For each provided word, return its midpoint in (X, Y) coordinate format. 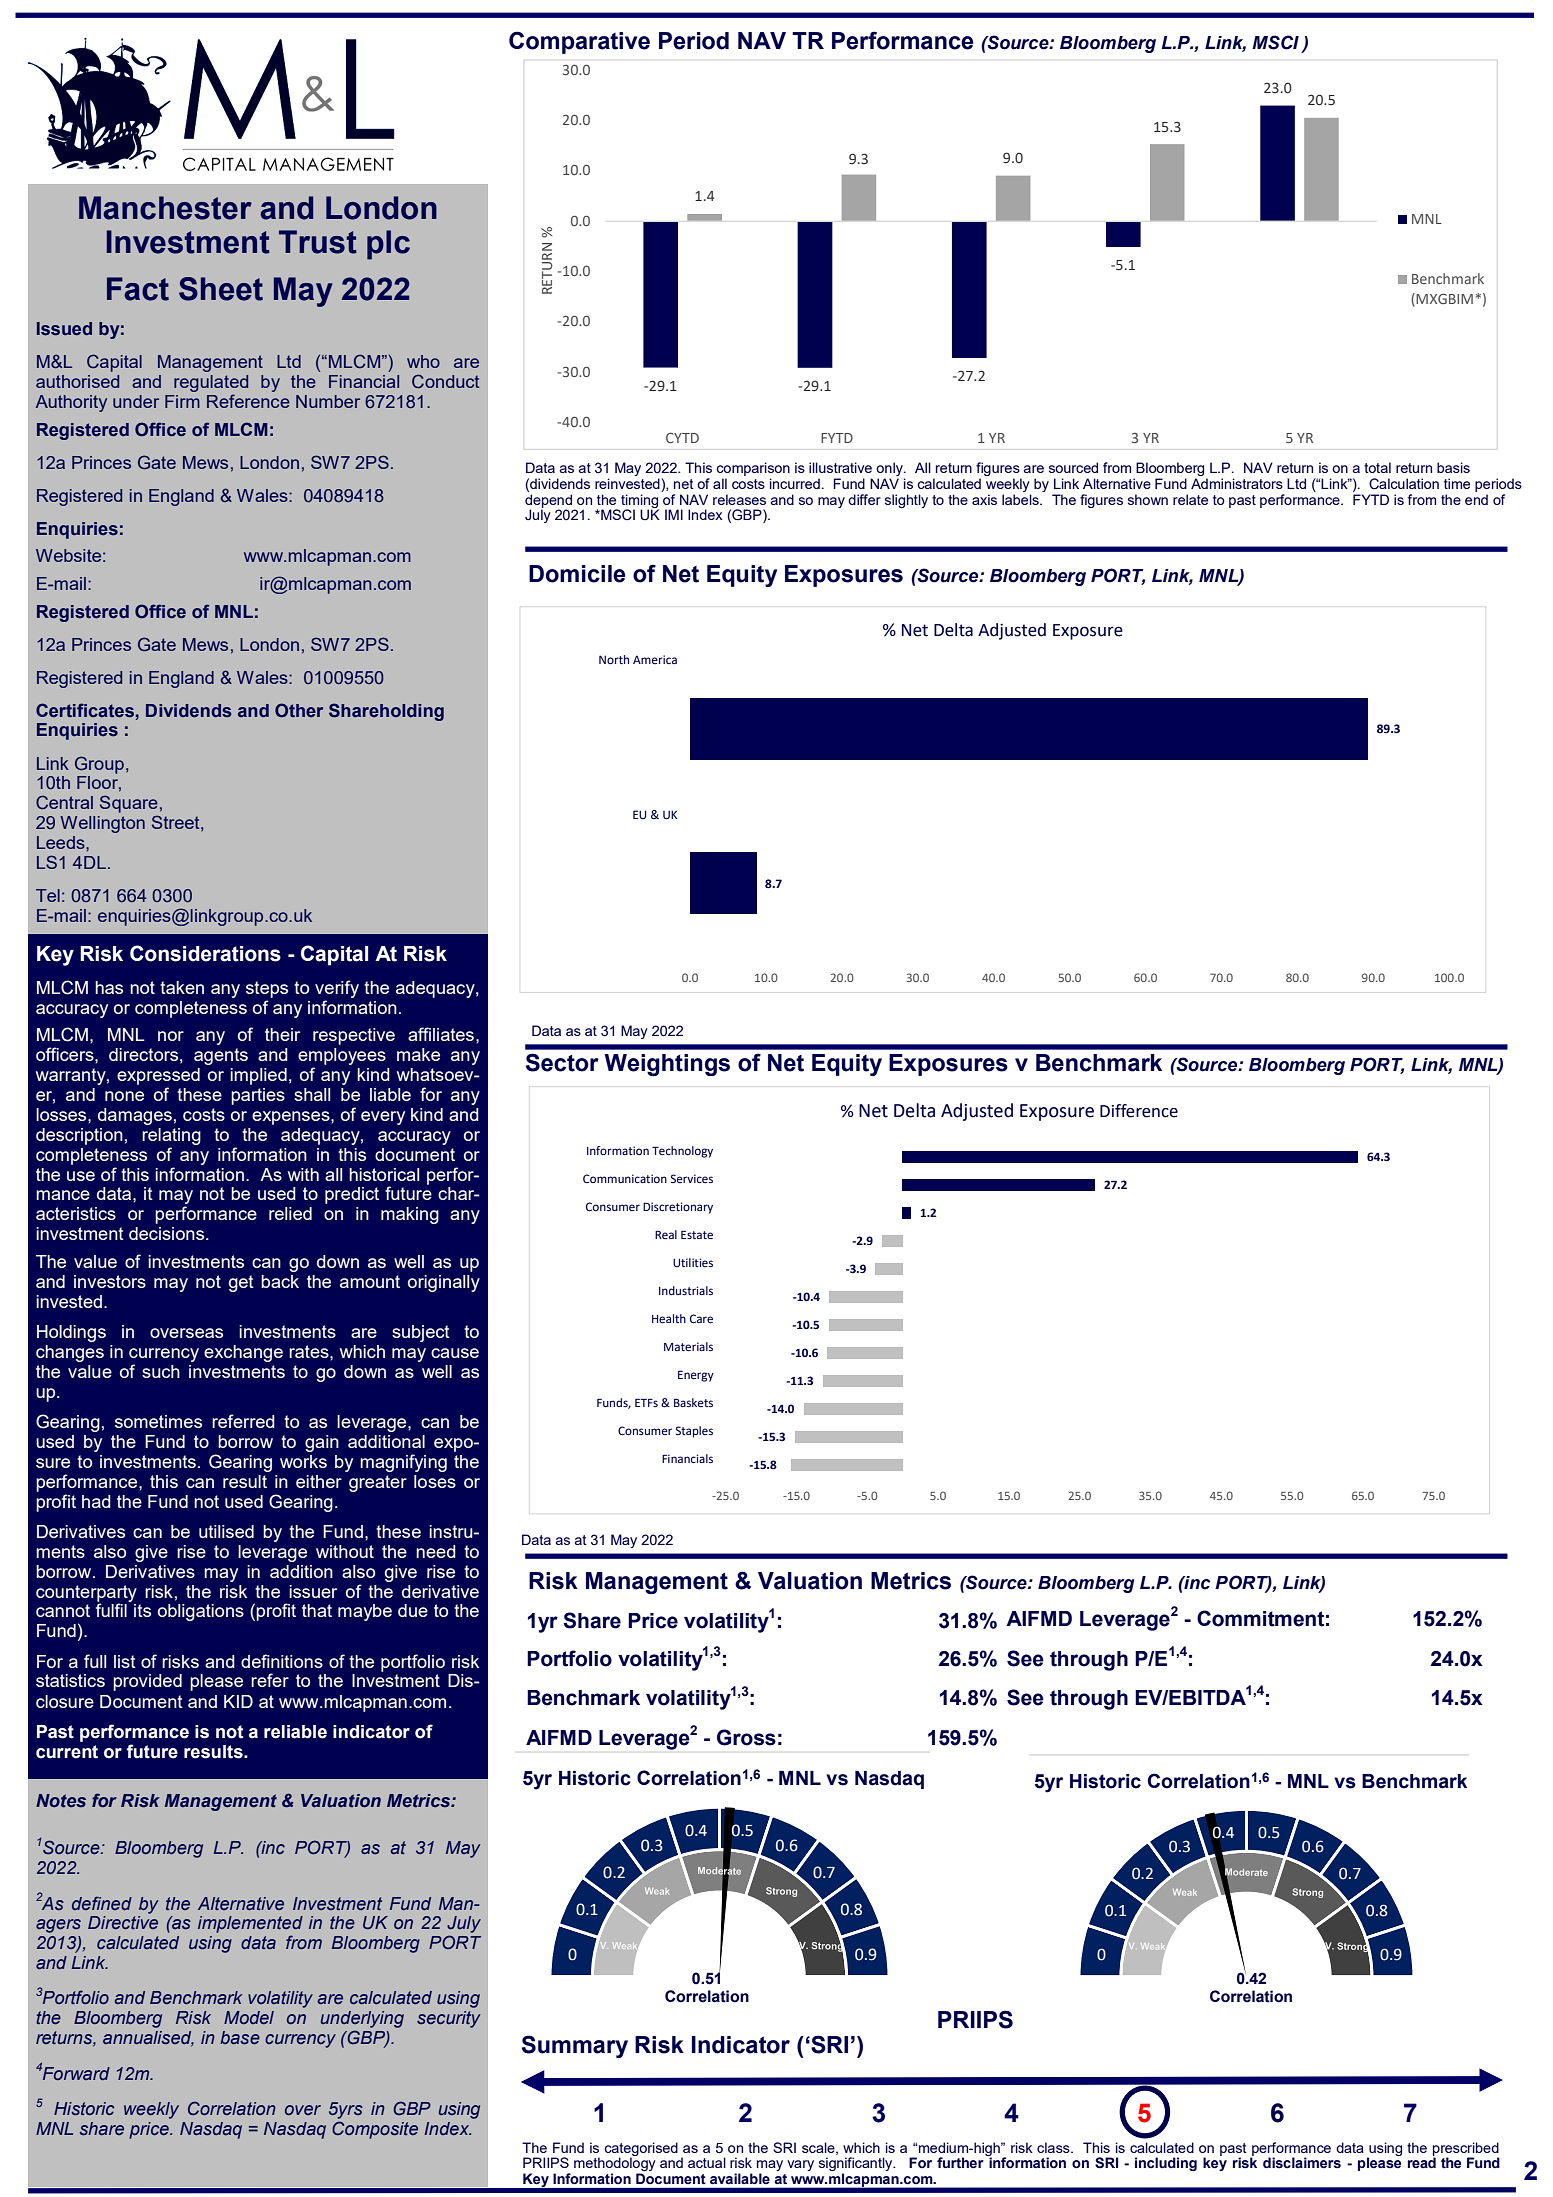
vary (800, 2165)
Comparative (579, 42)
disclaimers (1302, 2163)
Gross (746, 1737)
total (1377, 467)
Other (299, 710)
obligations (201, 1612)
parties (258, 1096)
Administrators (1237, 483)
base (240, 2037)
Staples (694, 1432)
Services (692, 1178)
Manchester (165, 208)
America (655, 659)
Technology (682, 1152)
